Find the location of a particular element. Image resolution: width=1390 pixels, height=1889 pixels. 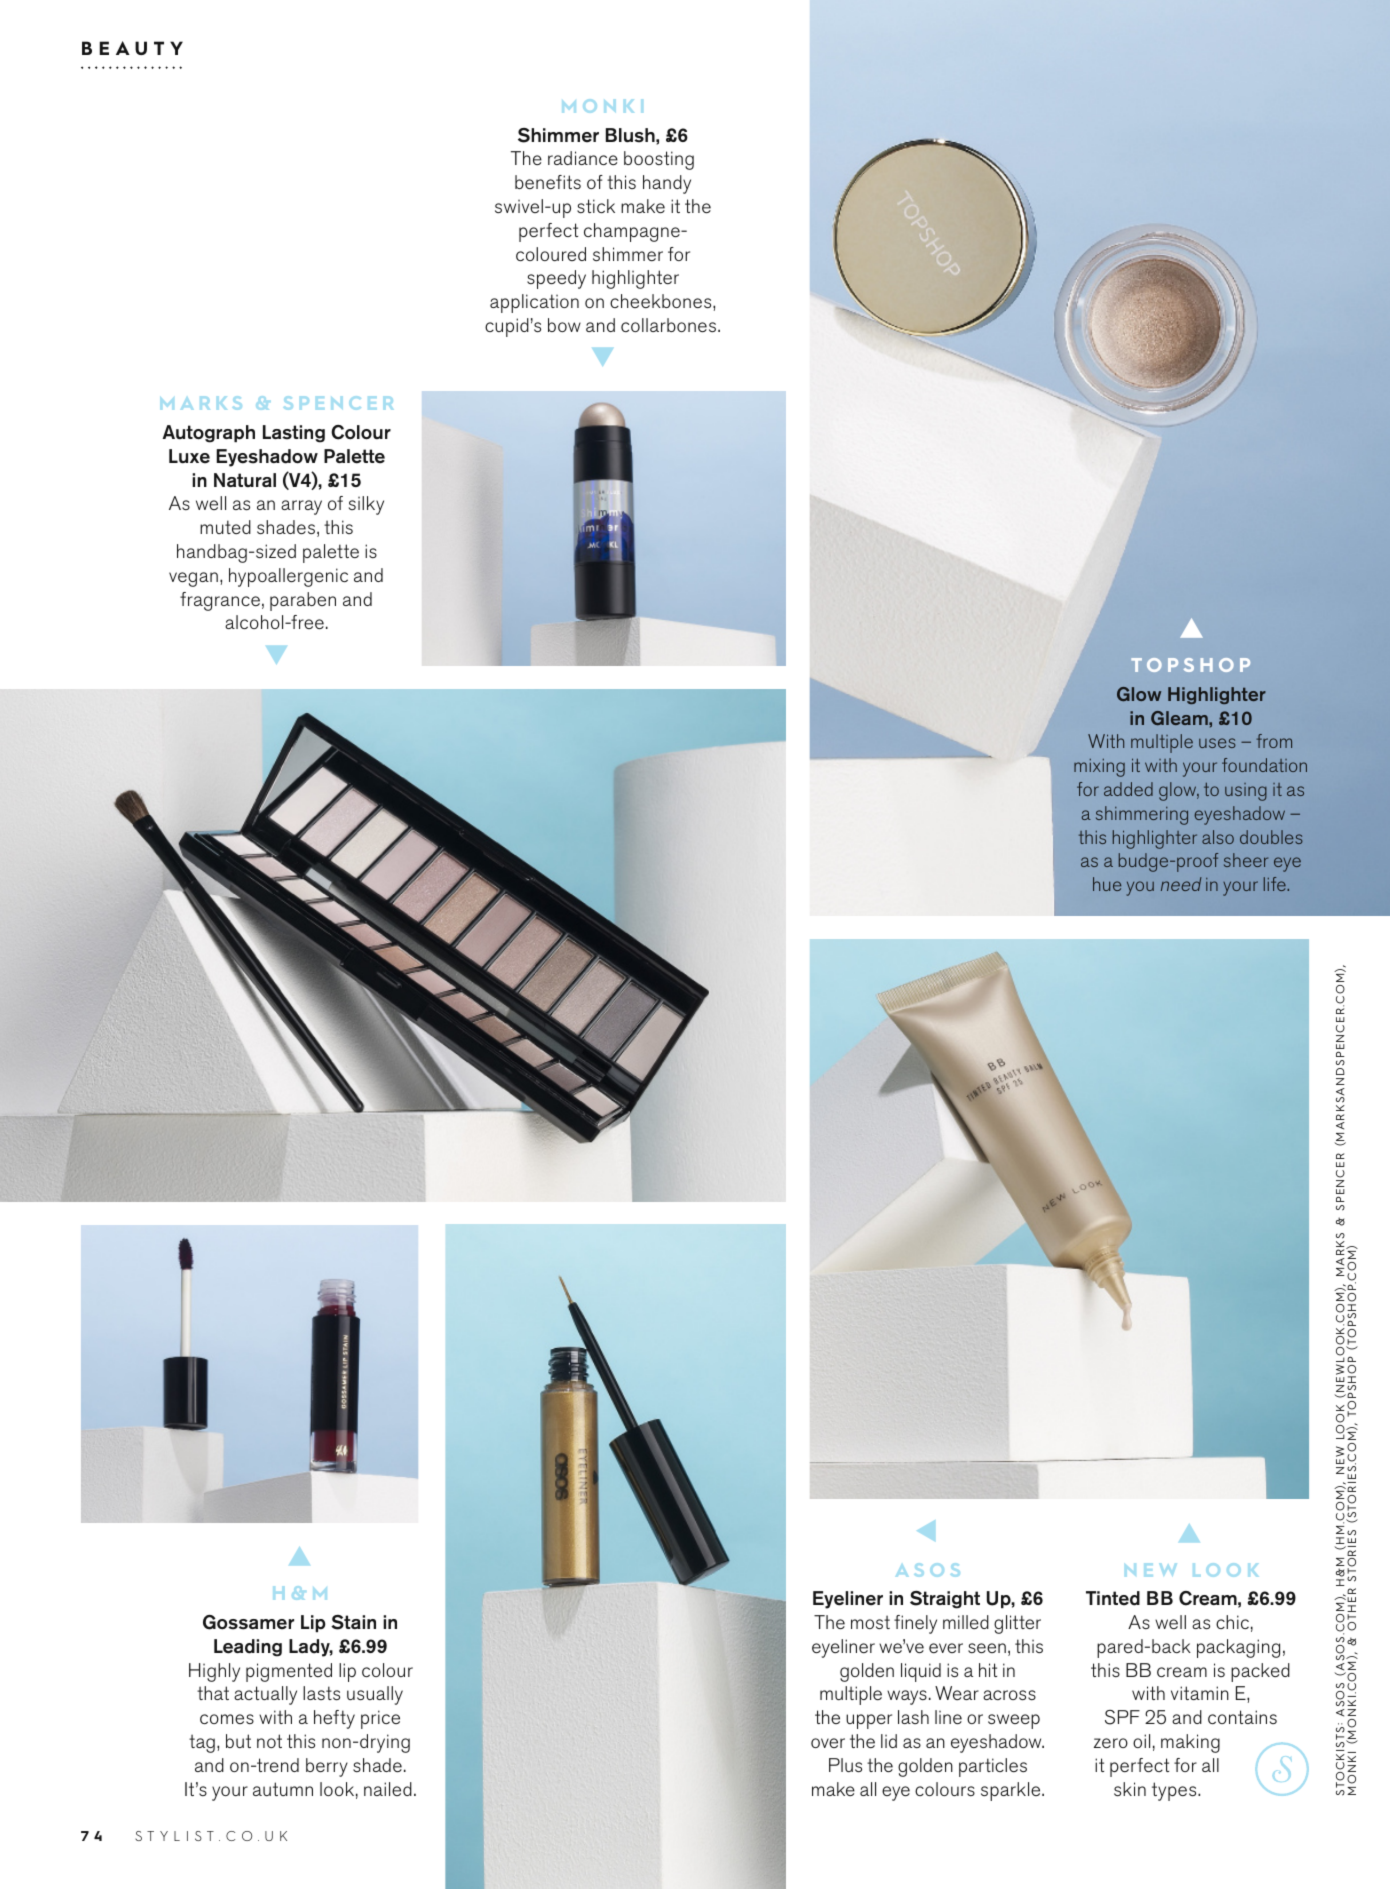

silky is located at coordinates (366, 505).
